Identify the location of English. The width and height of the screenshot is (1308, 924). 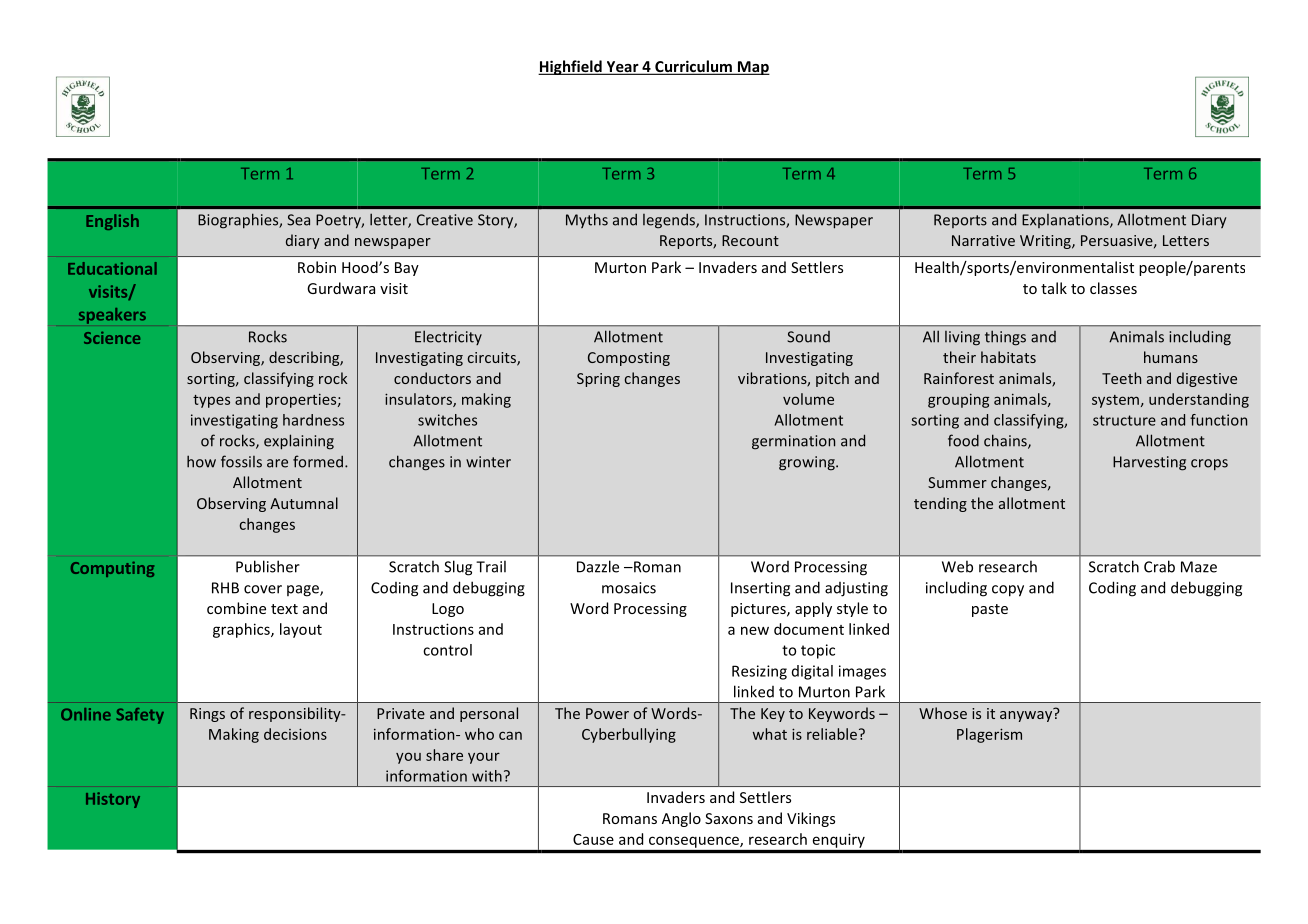
(112, 222).
